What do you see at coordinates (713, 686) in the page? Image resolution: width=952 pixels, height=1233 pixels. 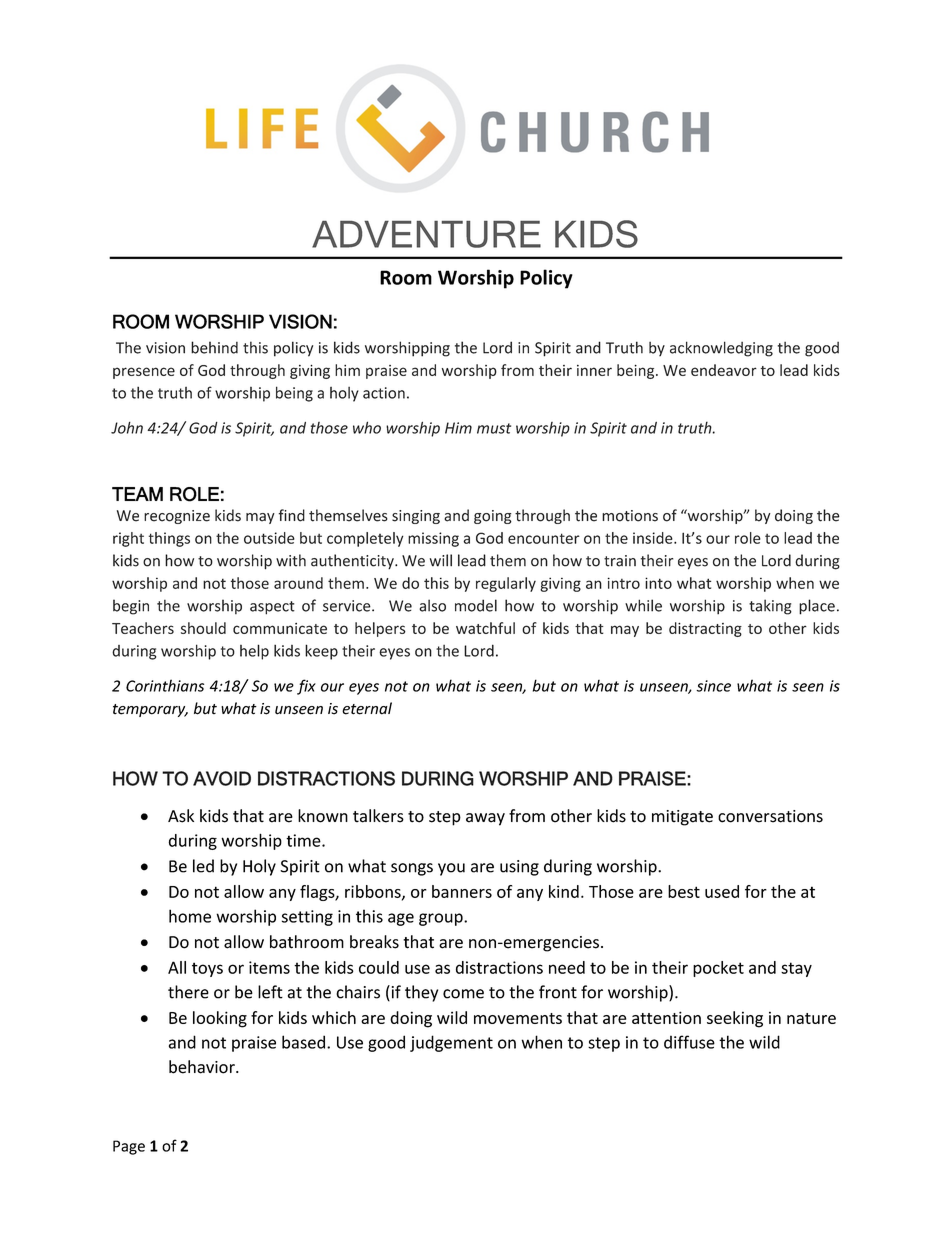 I see `since` at bounding box center [713, 686].
